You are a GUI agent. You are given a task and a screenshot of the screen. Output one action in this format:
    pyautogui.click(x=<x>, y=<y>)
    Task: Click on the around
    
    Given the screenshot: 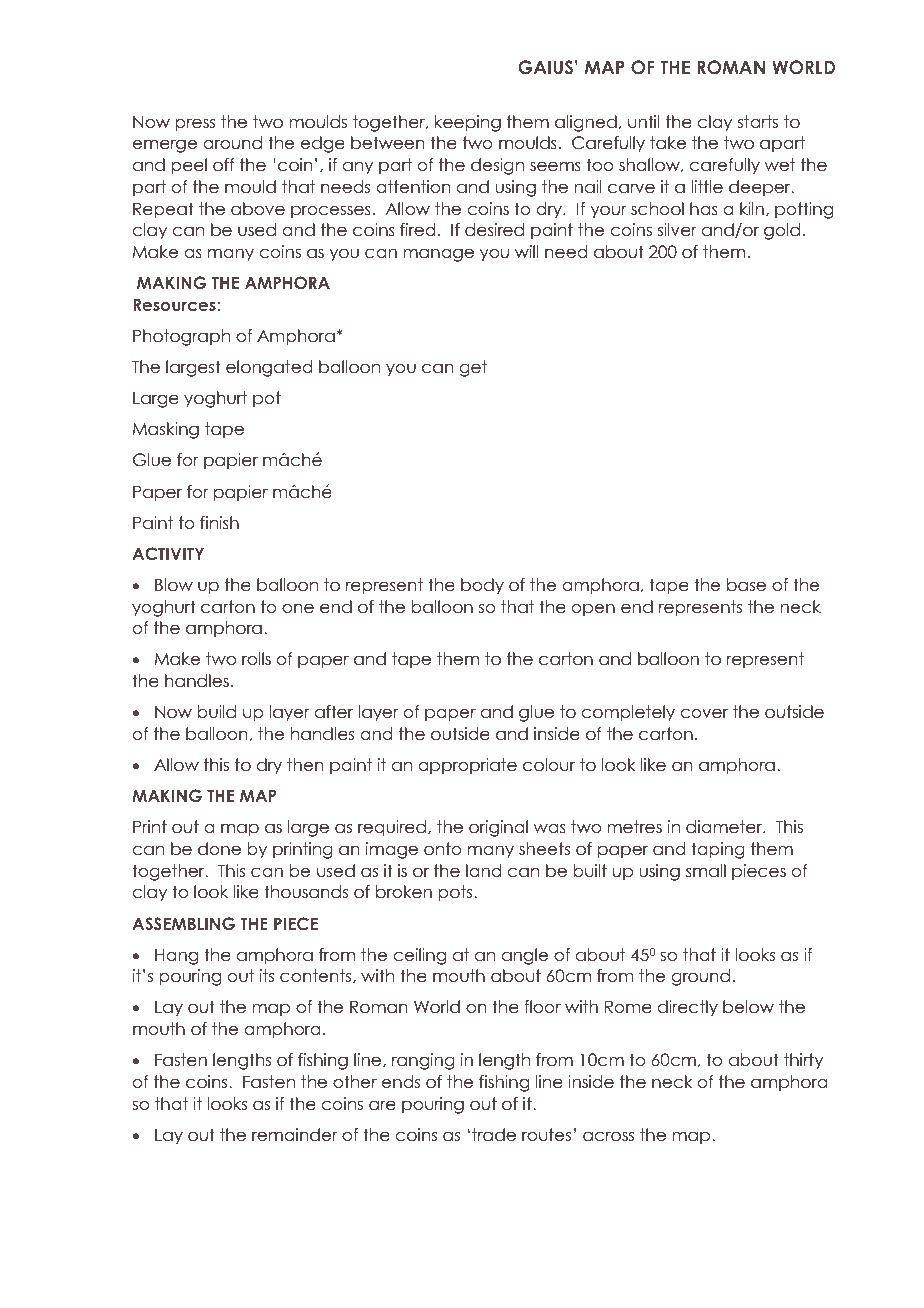 What is the action you would take?
    pyautogui.click(x=232, y=143)
